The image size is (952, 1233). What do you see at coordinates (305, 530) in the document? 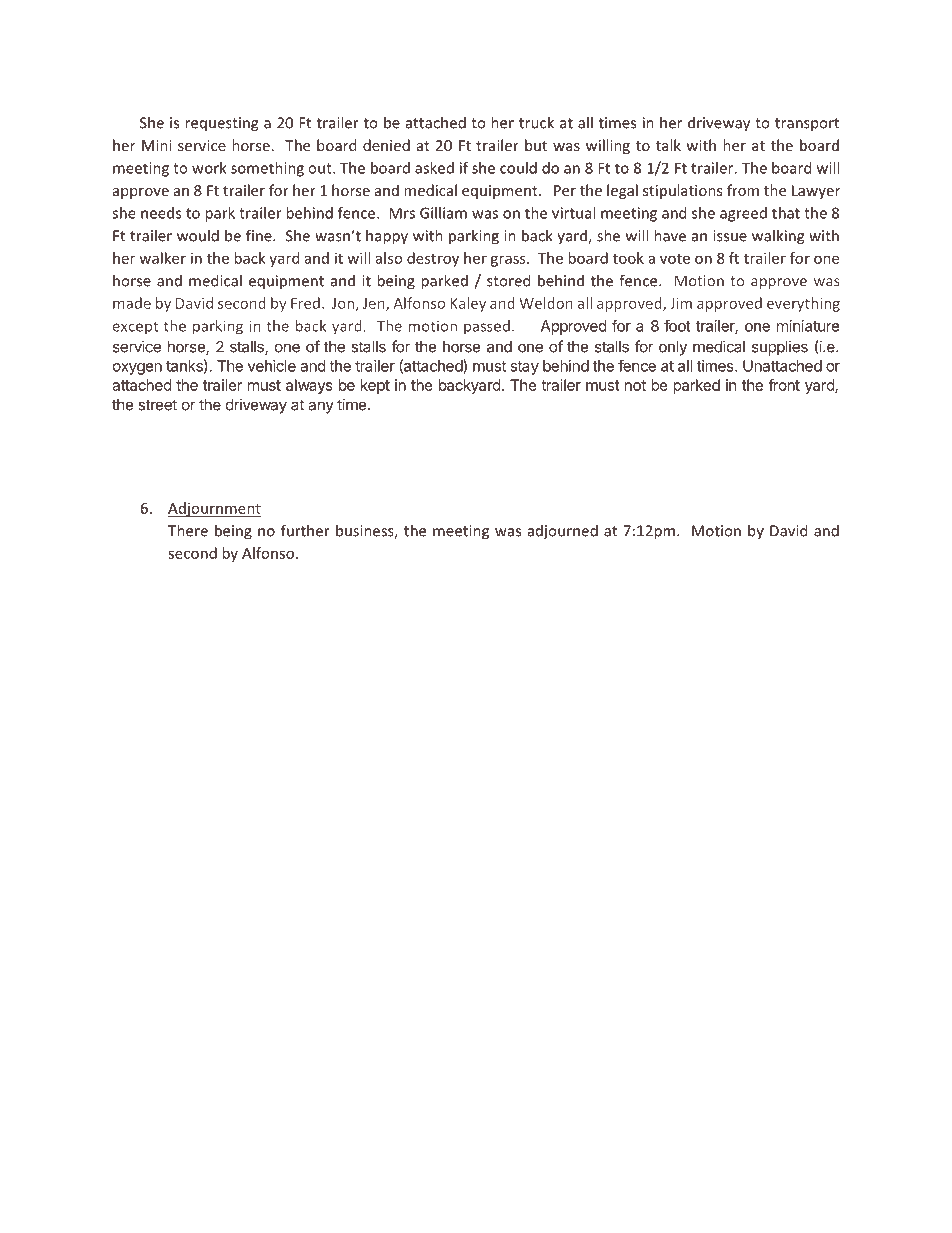
I see `further` at bounding box center [305, 530].
